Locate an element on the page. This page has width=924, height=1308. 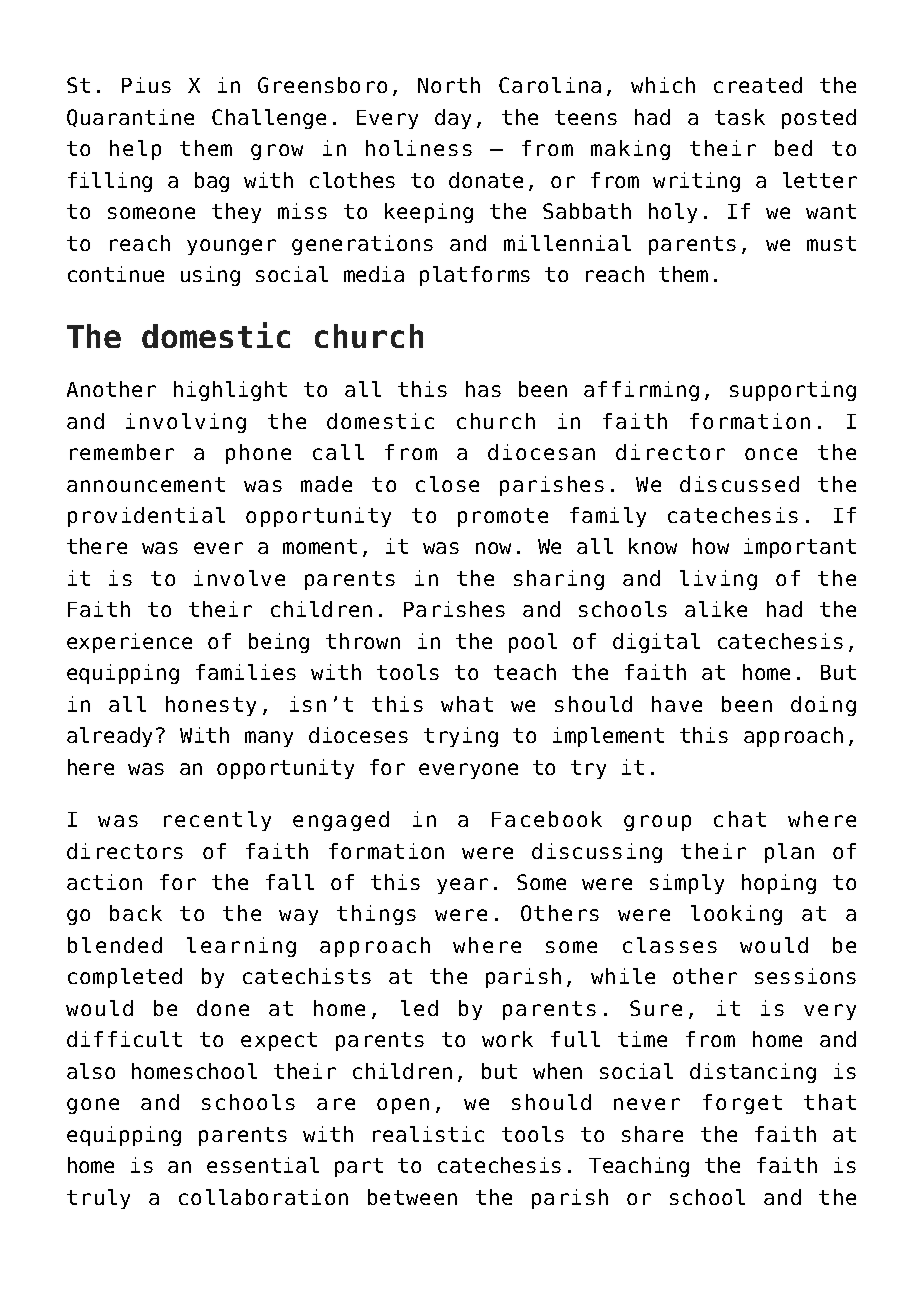
Facebook is located at coordinates (547, 819).
